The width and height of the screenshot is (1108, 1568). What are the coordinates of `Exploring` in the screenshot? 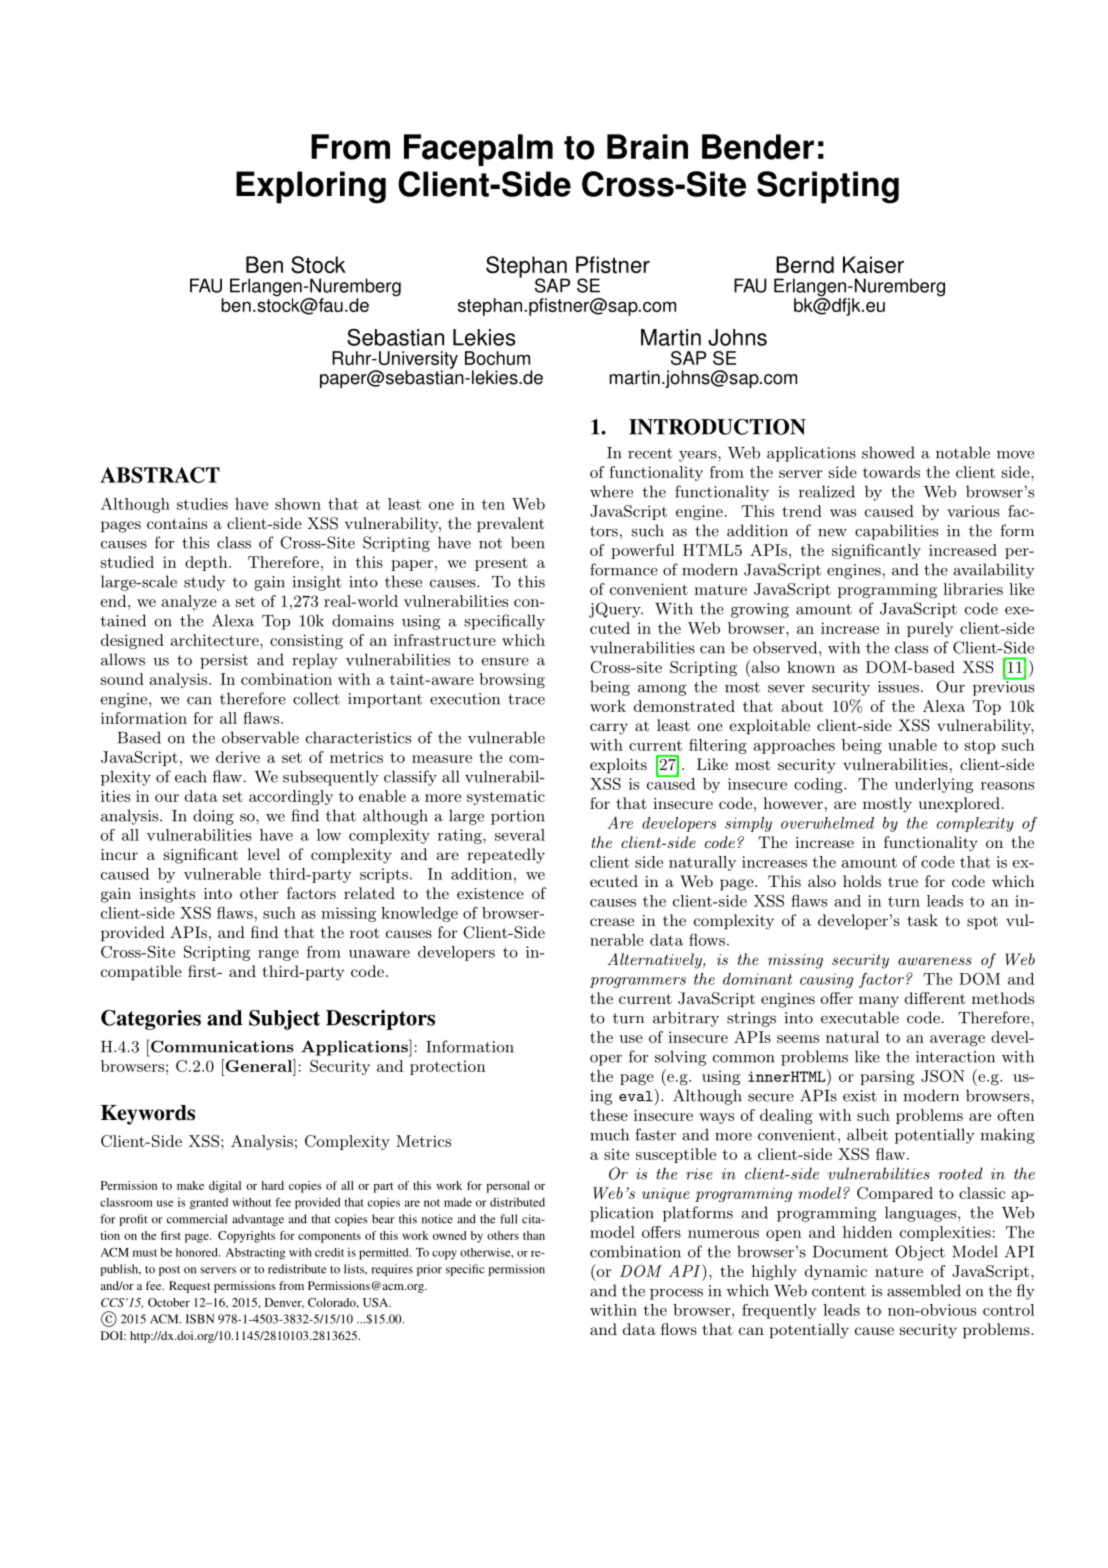 It's located at (311, 187).
